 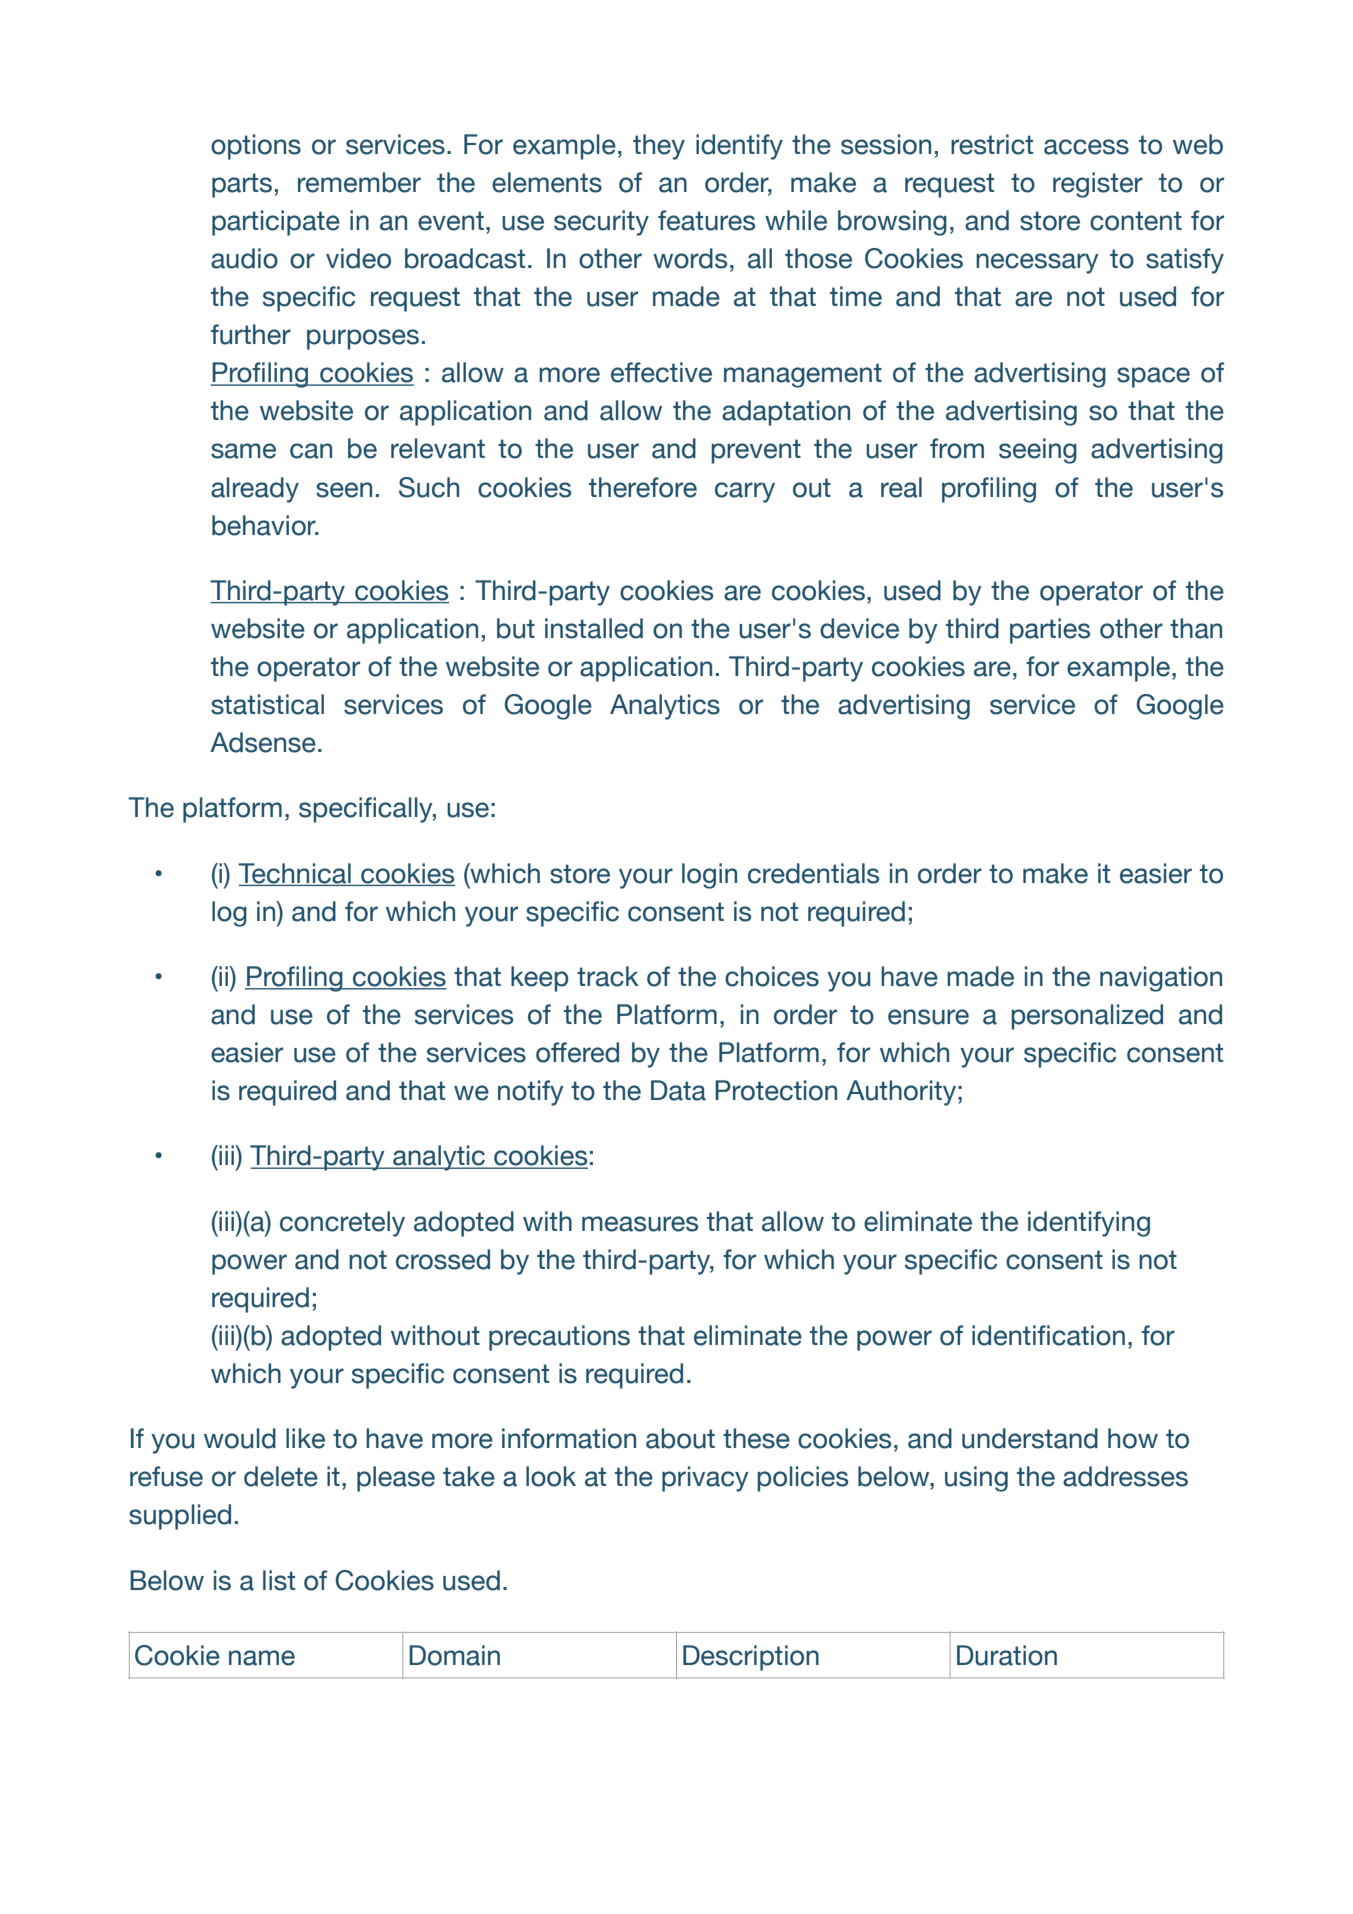 What do you see at coordinates (706, 220) in the image?
I see `features` at bounding box center [706, 220].
